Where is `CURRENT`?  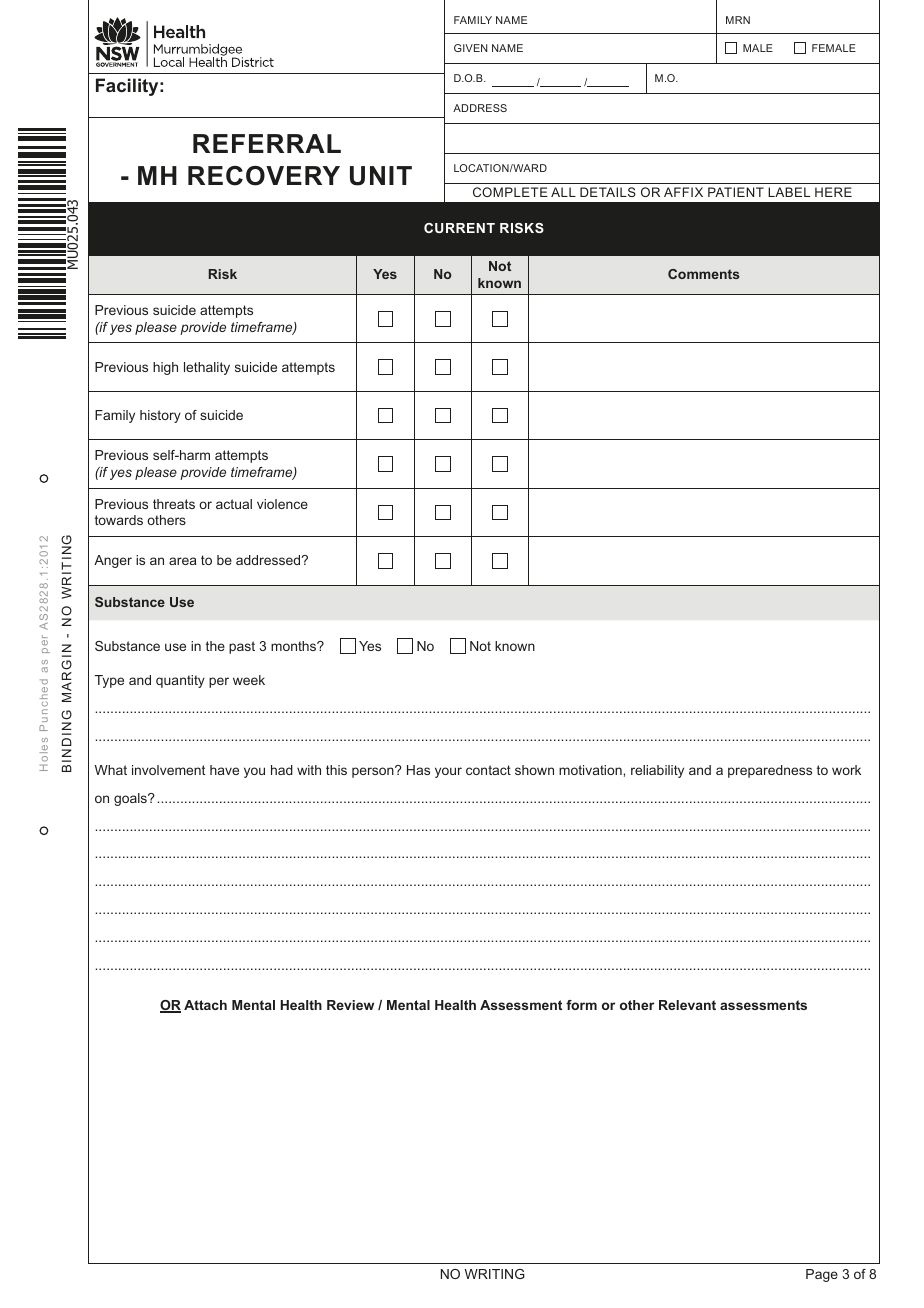 CURRENT is located at coordinates (459, 228).
